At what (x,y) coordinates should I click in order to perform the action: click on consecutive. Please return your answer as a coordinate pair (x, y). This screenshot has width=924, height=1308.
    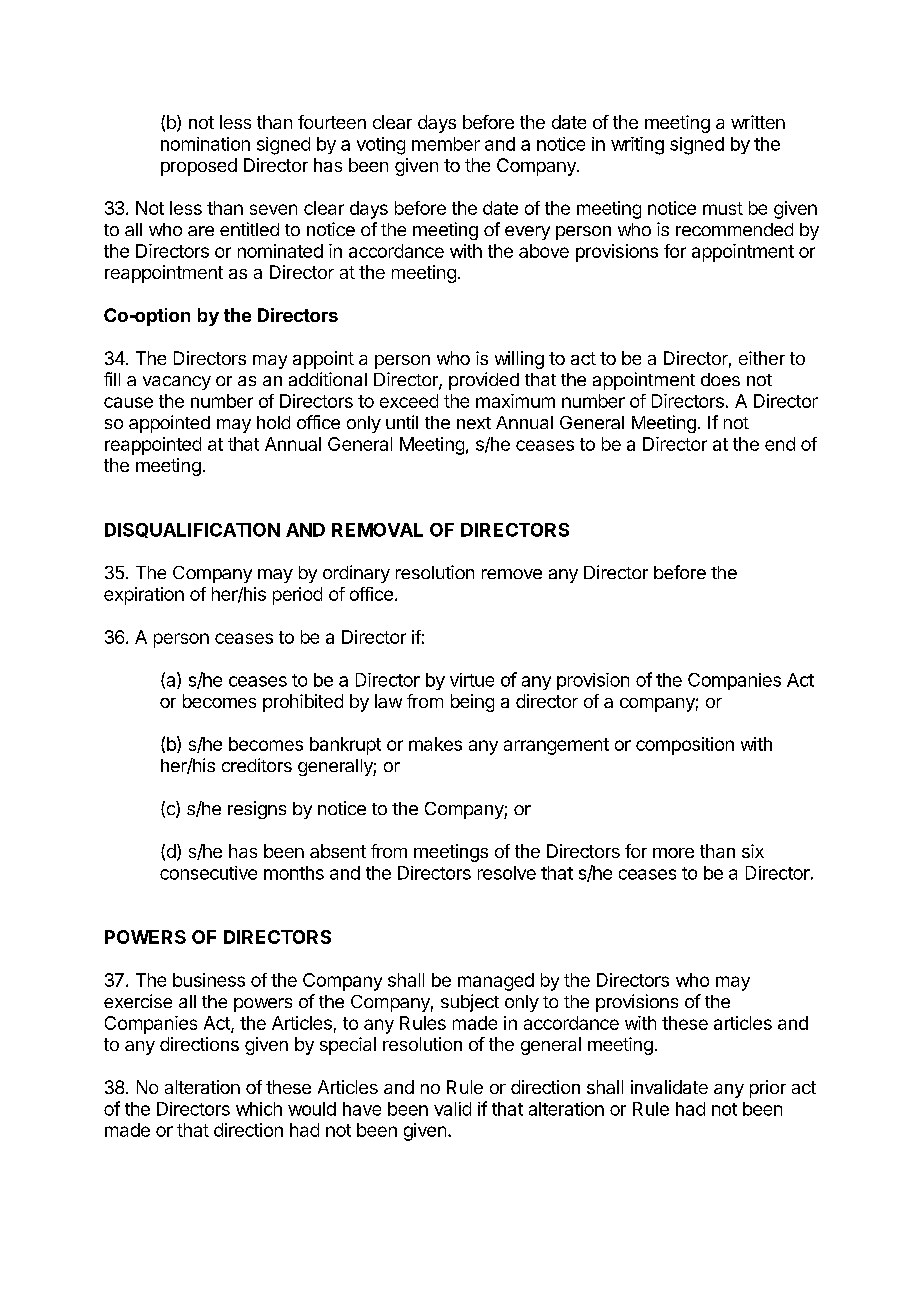
    Looking at the image, I should click on (208, 873).
